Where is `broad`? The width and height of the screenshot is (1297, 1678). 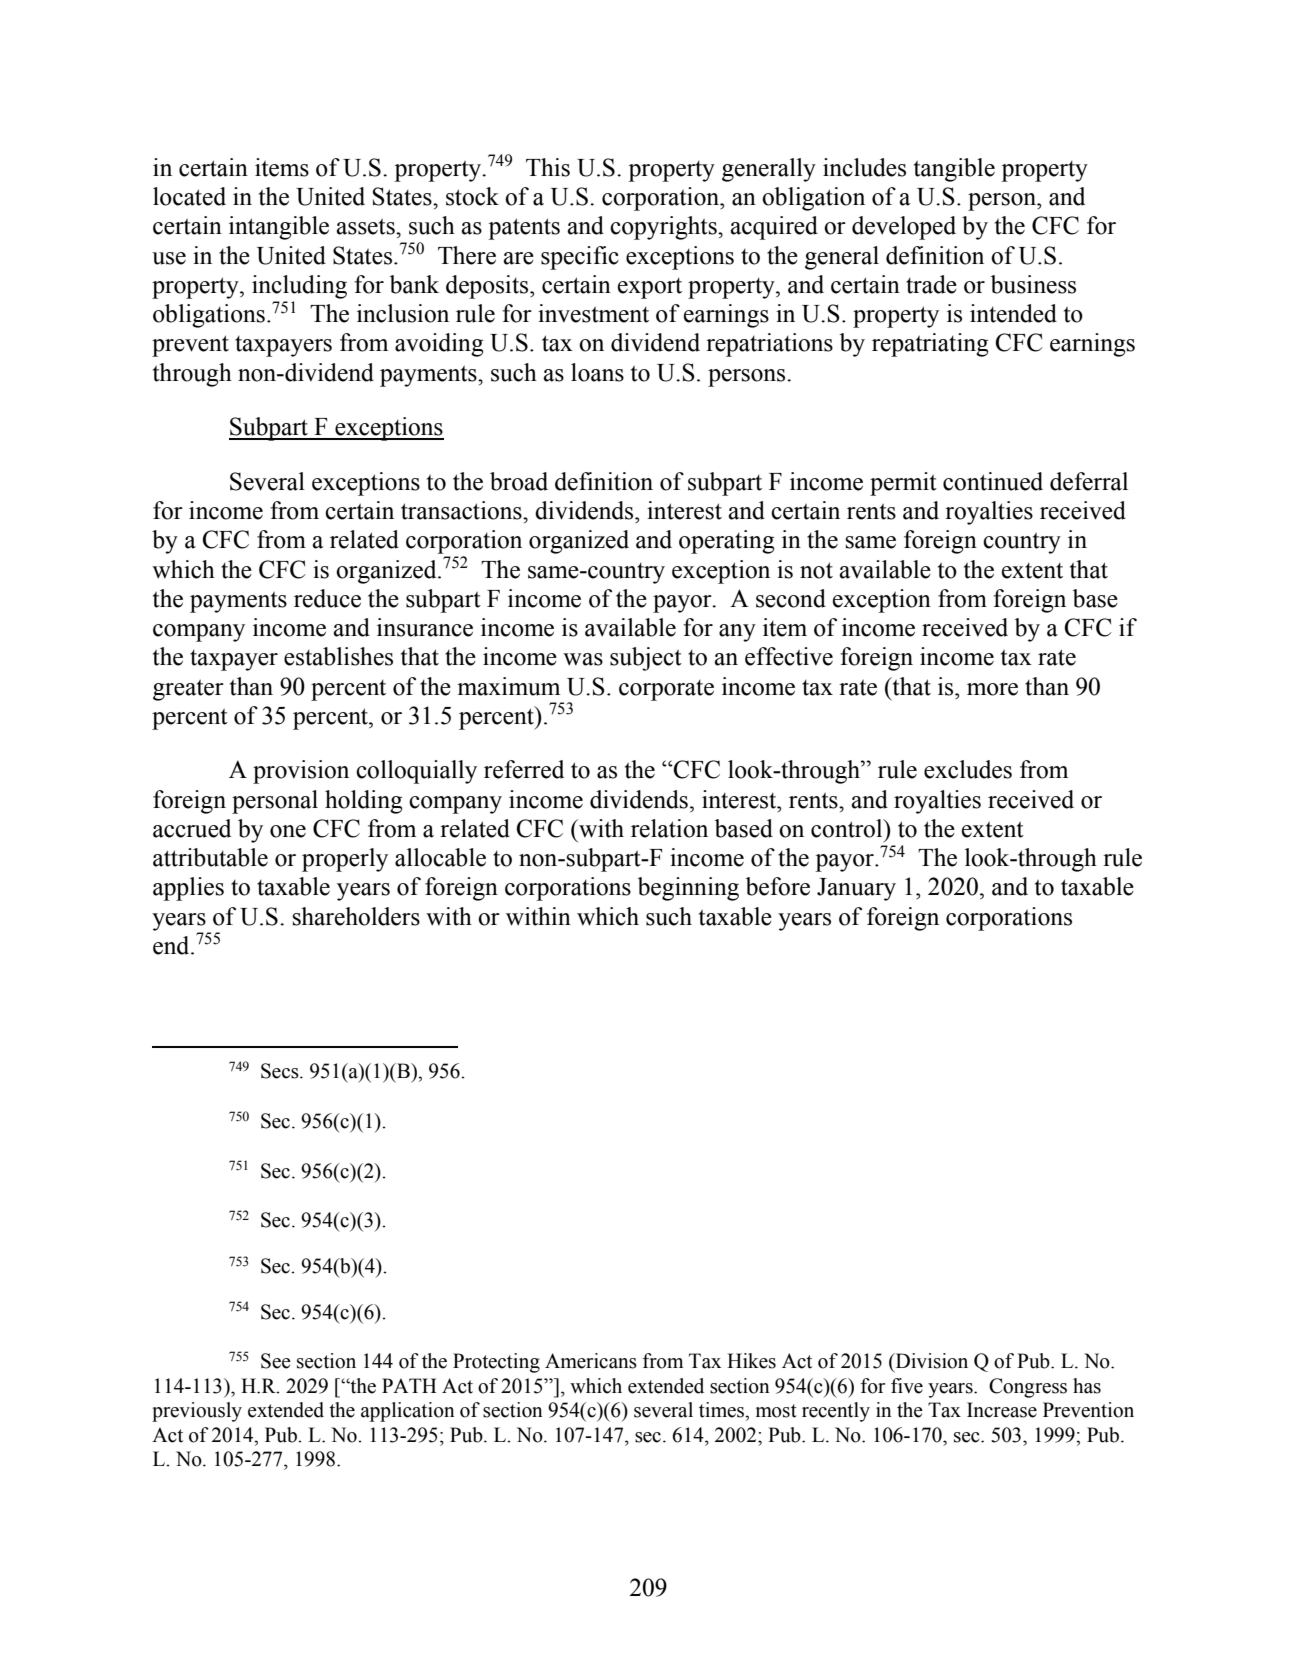 broad is located at coordinates (519, 481).
